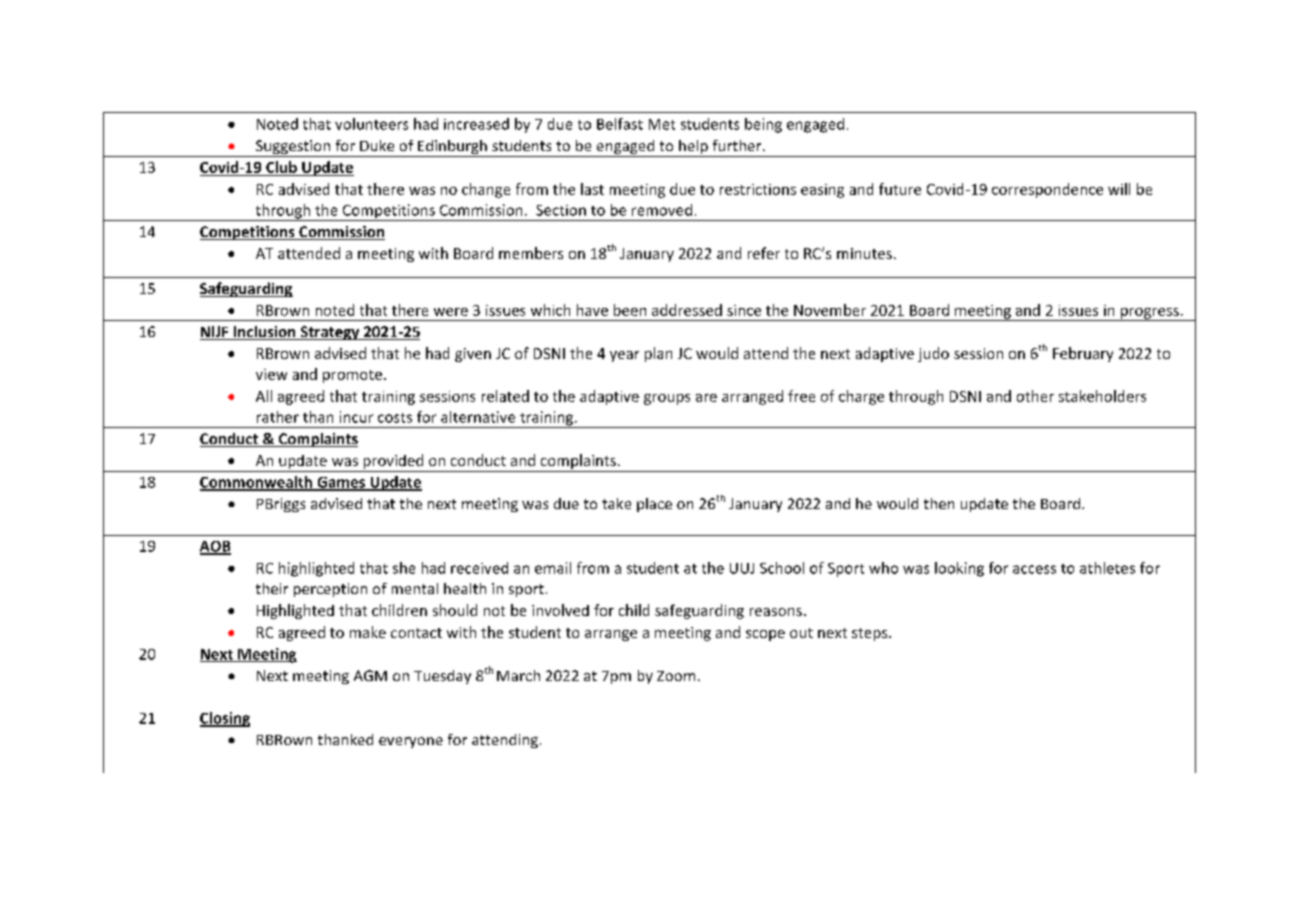 The image size is (1308, 924). Describe the element at coordinates (1083, 354) in the screenshot. I see `February` at that location.
